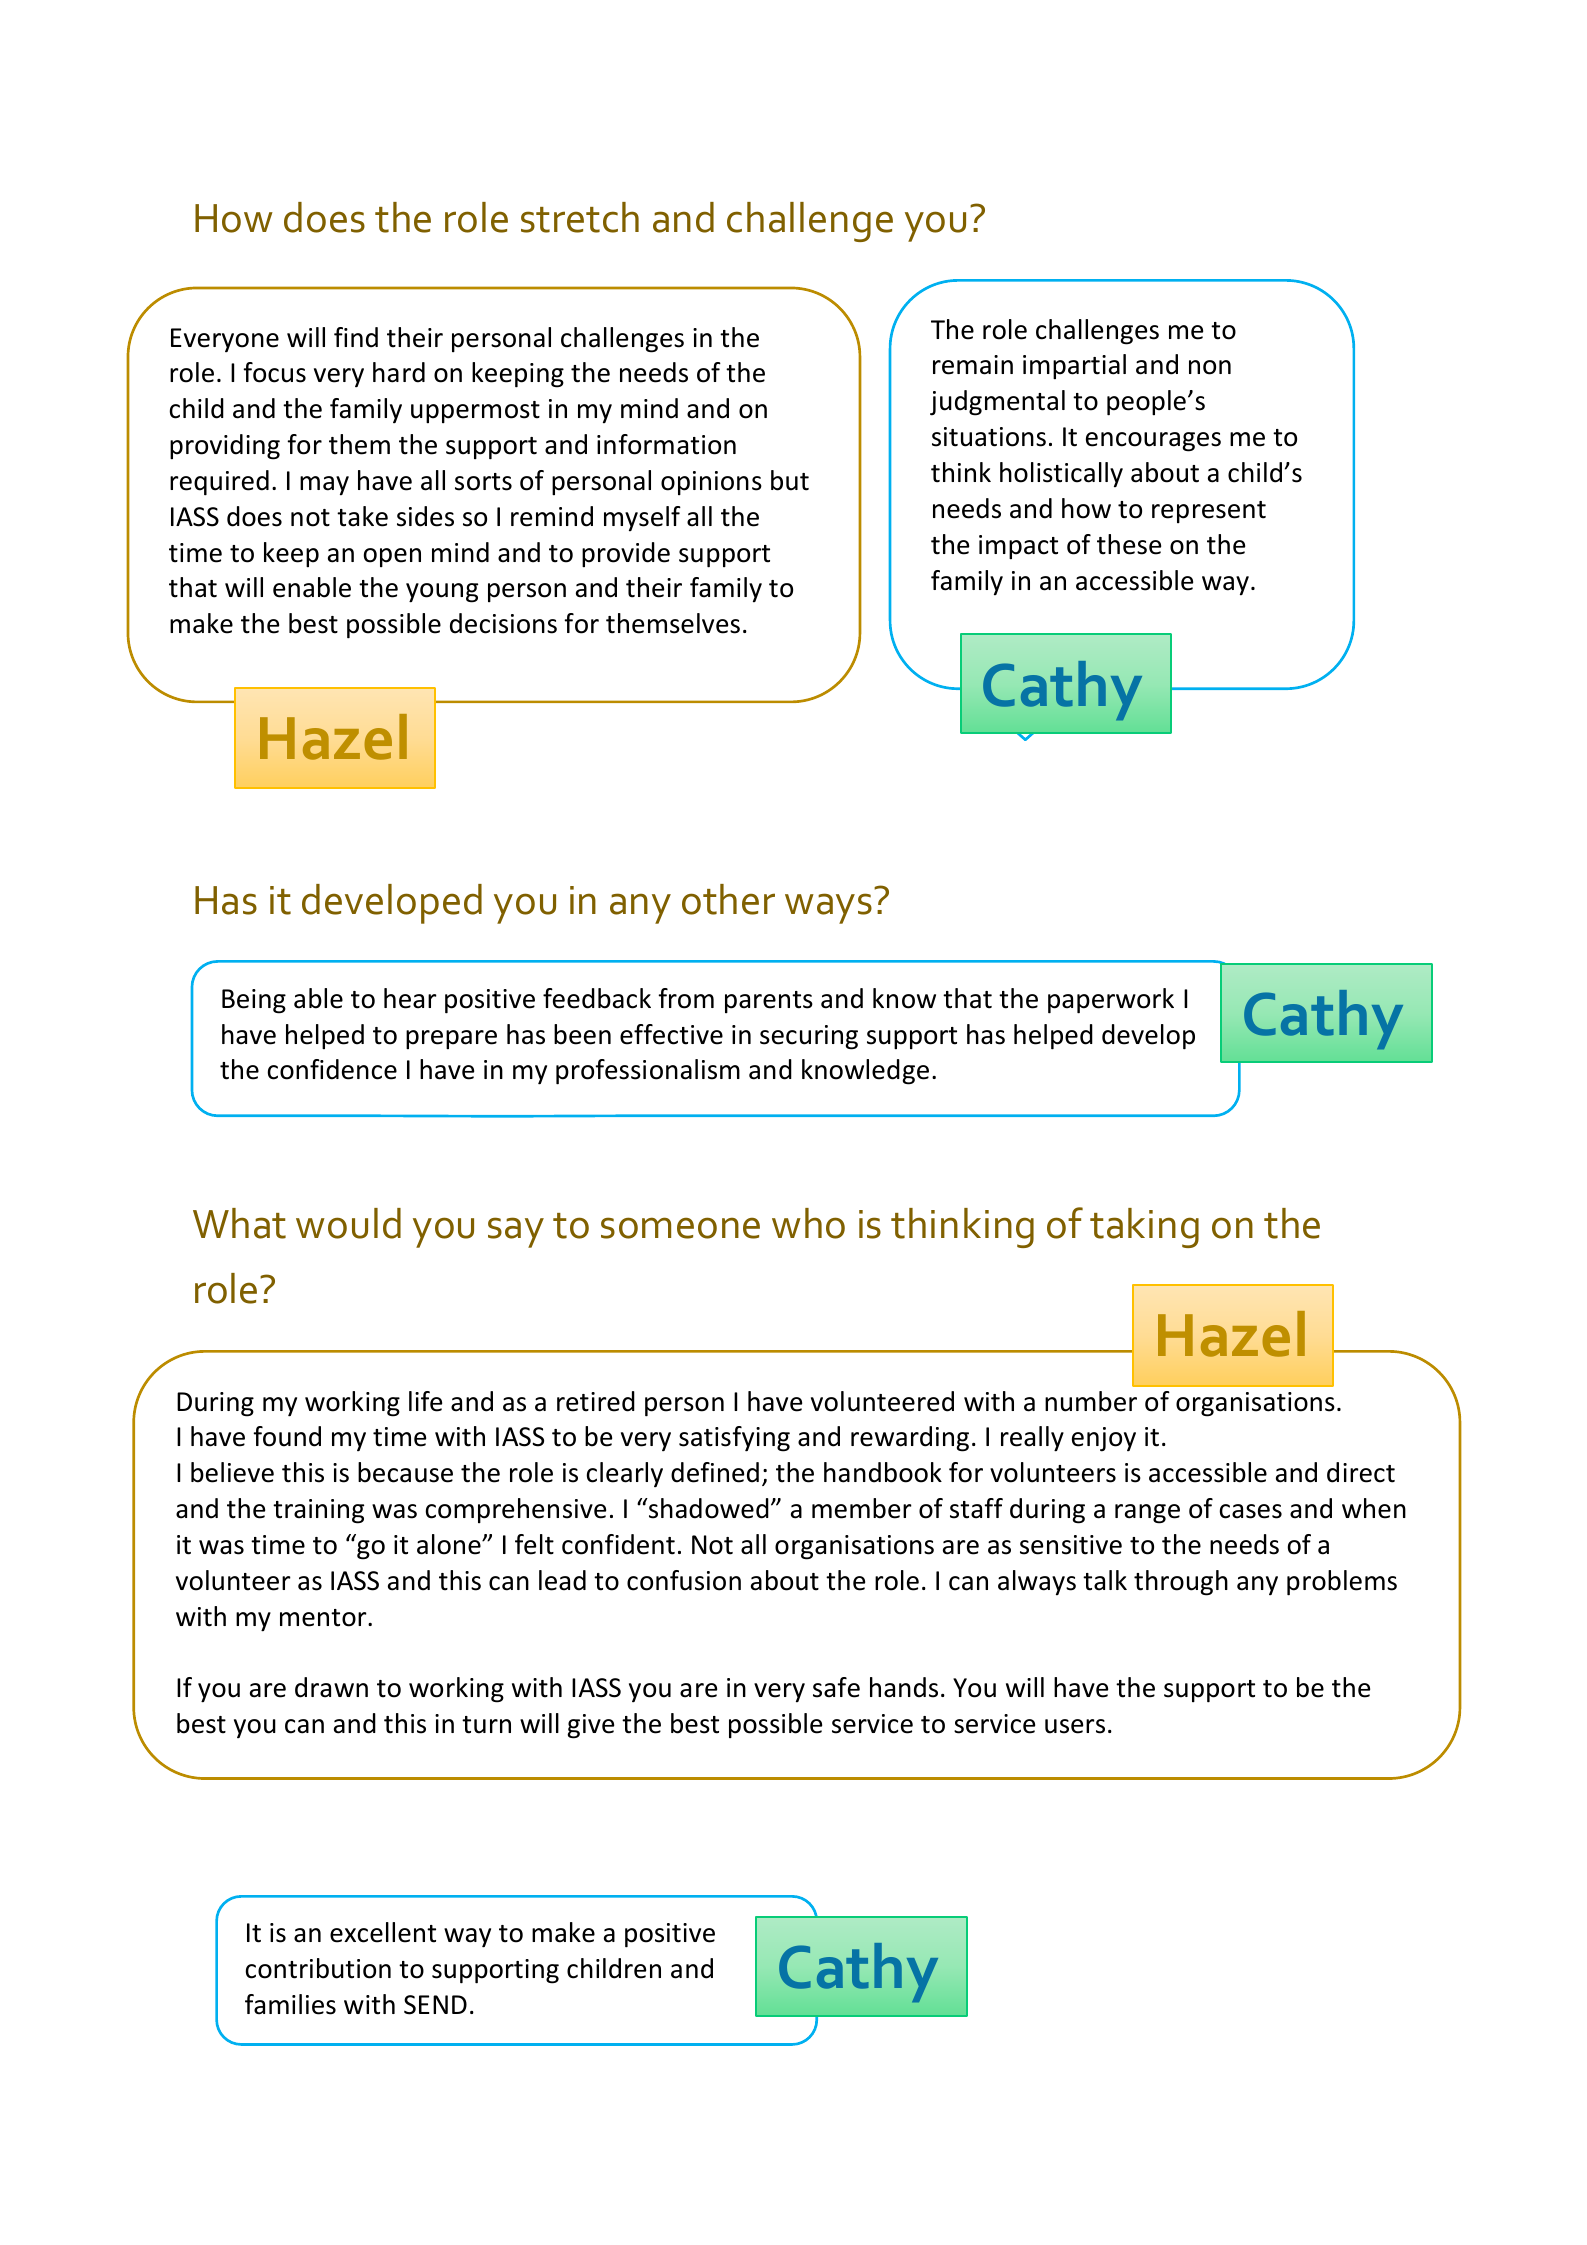  What do you see at coordinates (836, 1687) in the screenshot?
I see `safe` at bounding box center [836, 1687].
